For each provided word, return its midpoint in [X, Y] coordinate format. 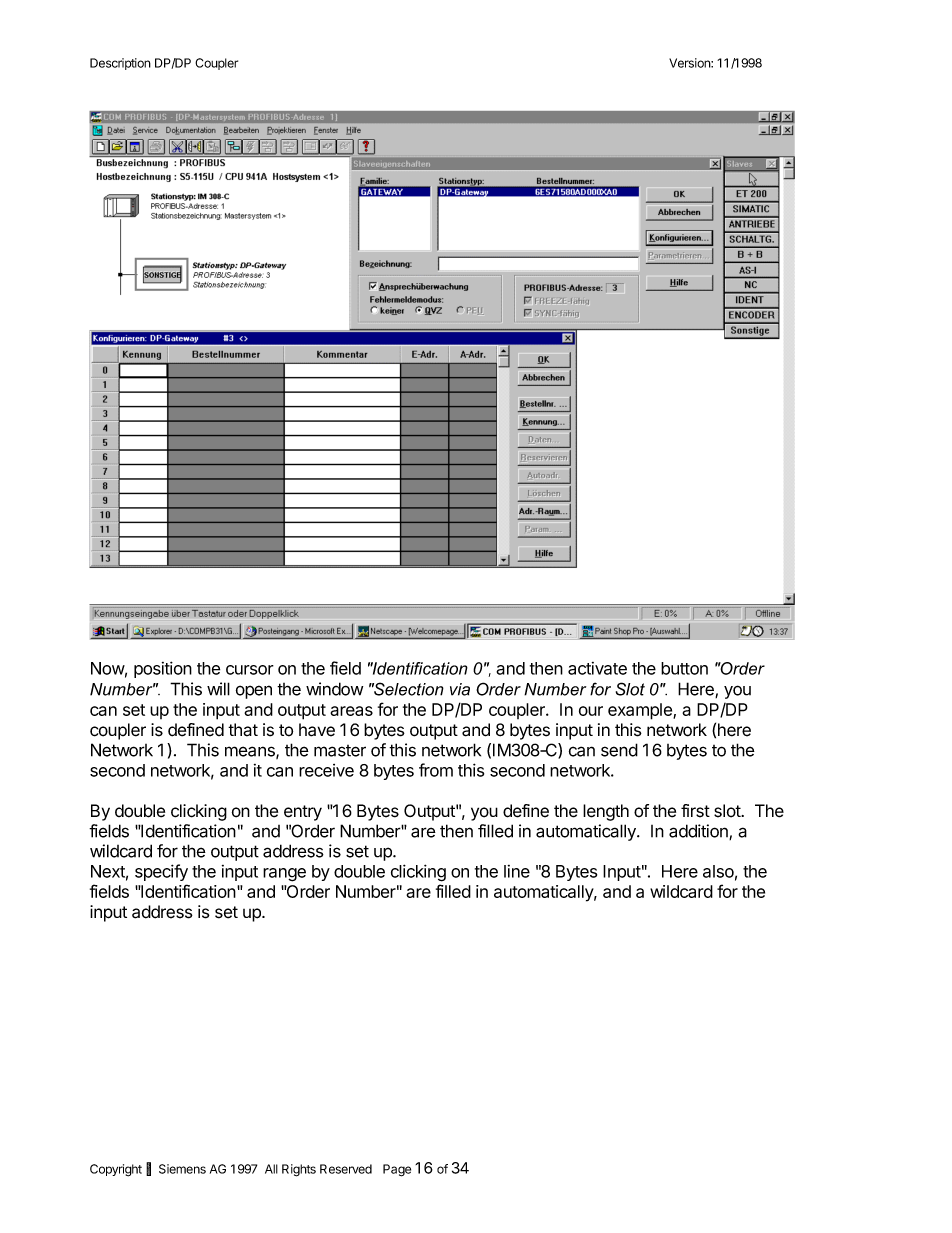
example [641, 711]
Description [120, 64]
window [334, 689]
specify [161, 872]
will [218, 689]
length [606, 812]
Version [690, 63]
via [460, 689]
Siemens [182, 1169]
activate [597, 668]
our [591, 711]
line [517, 871]
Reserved [346, 1169]
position [163, 669]
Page [397, 1170]
